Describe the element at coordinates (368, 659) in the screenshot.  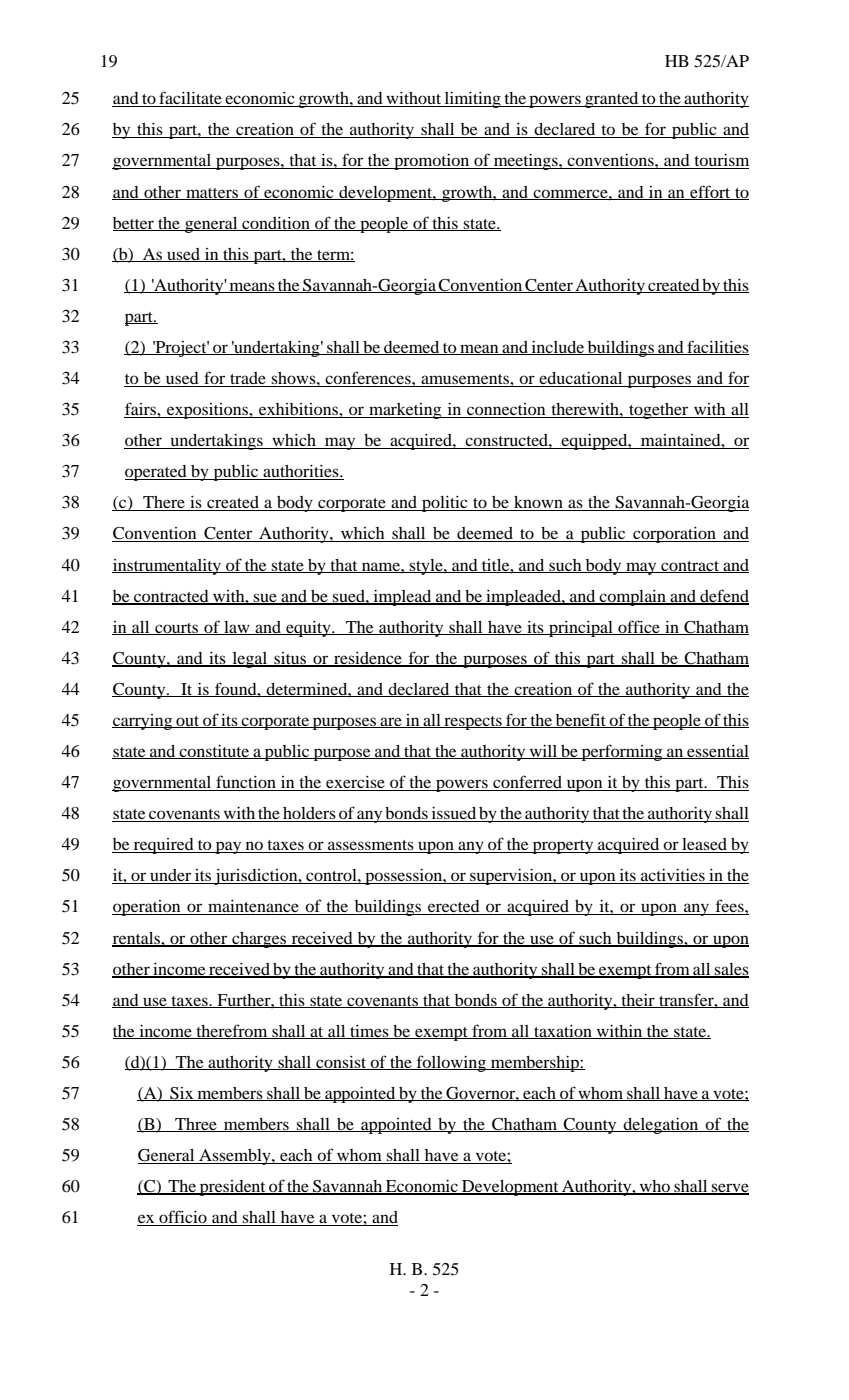
I see `residence` at that location.
